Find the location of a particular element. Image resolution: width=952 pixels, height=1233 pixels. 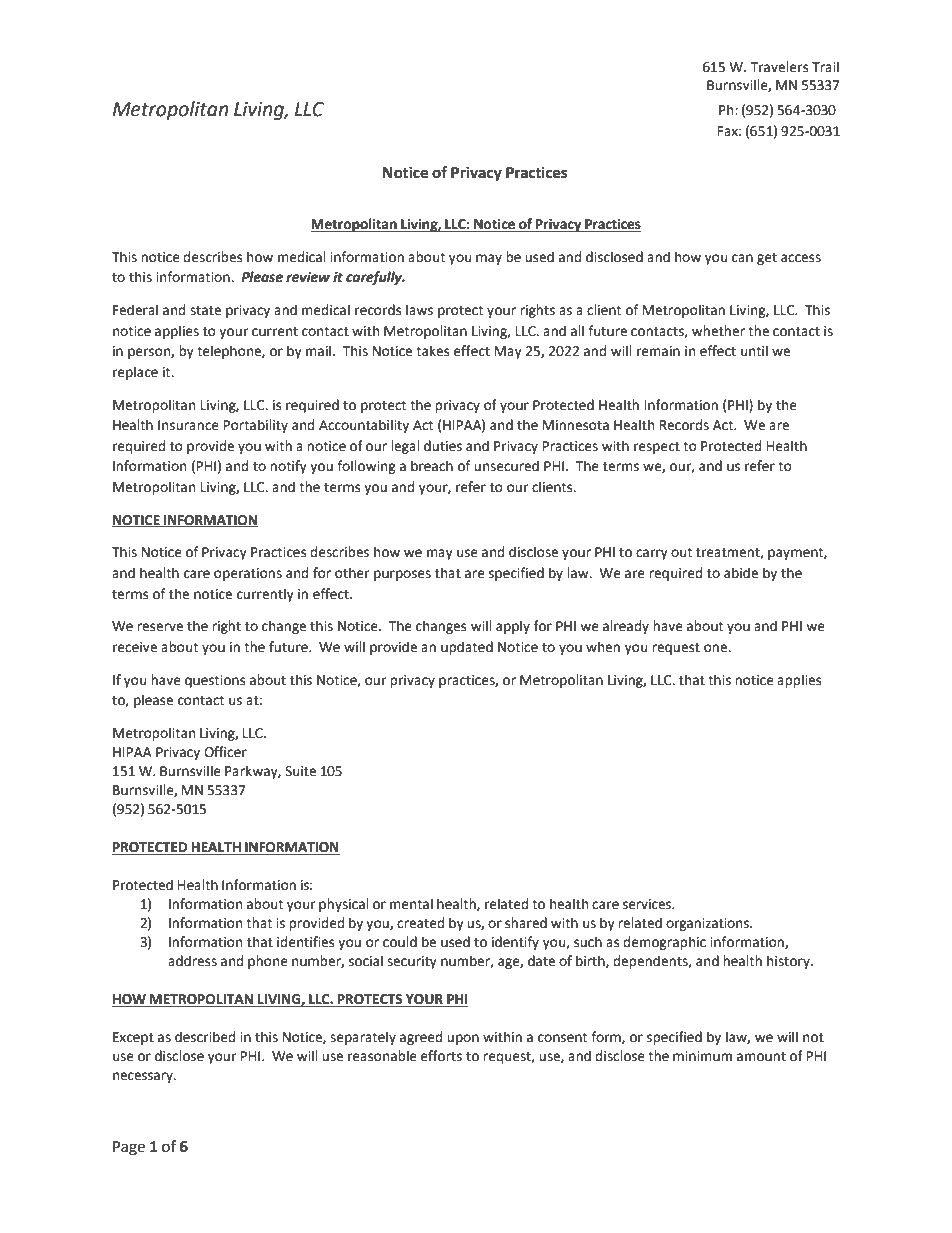

review is located at coordinates (308, 277).
